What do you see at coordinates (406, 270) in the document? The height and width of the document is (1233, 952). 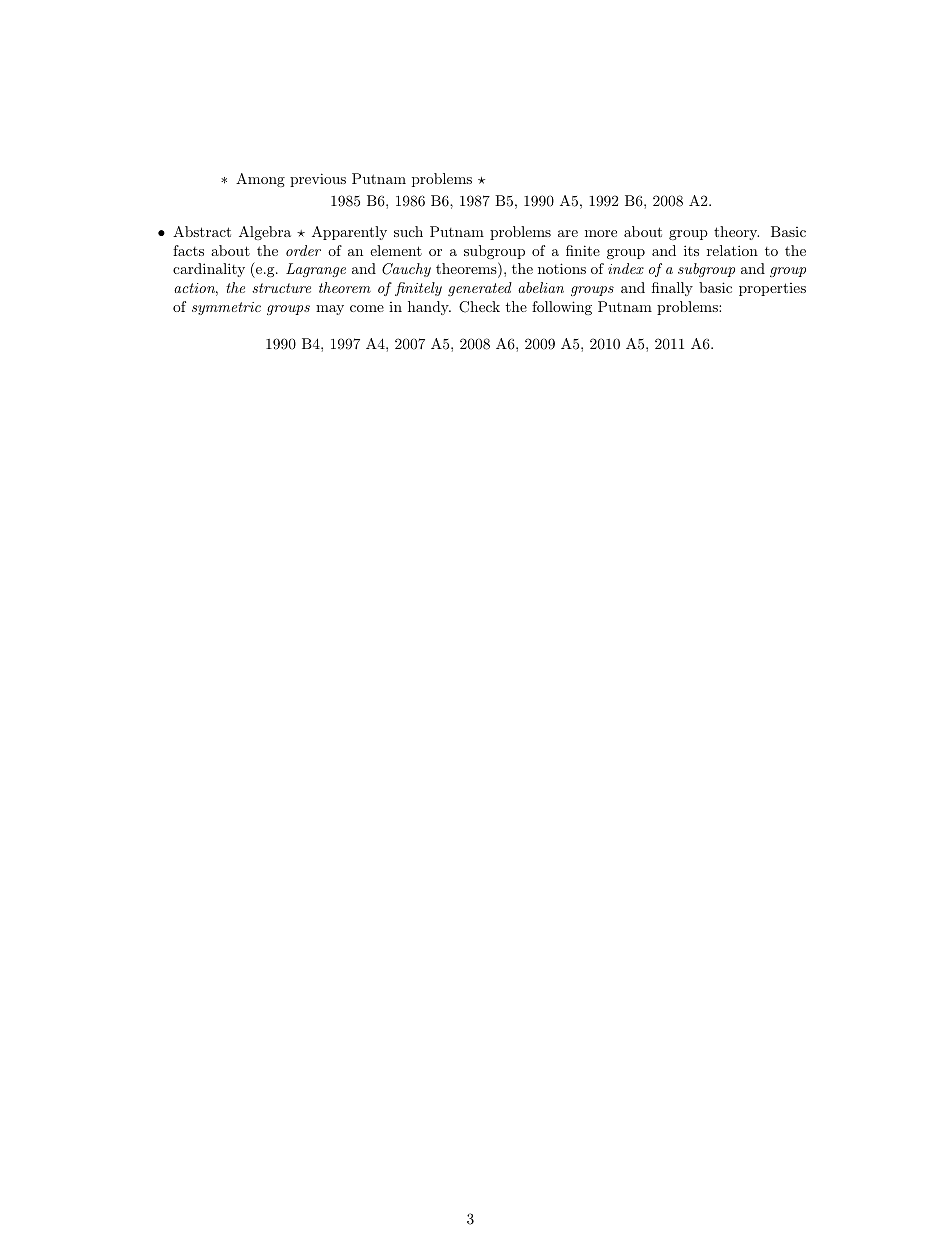 I see `Cauchy` at bounding box center [406, 270].
